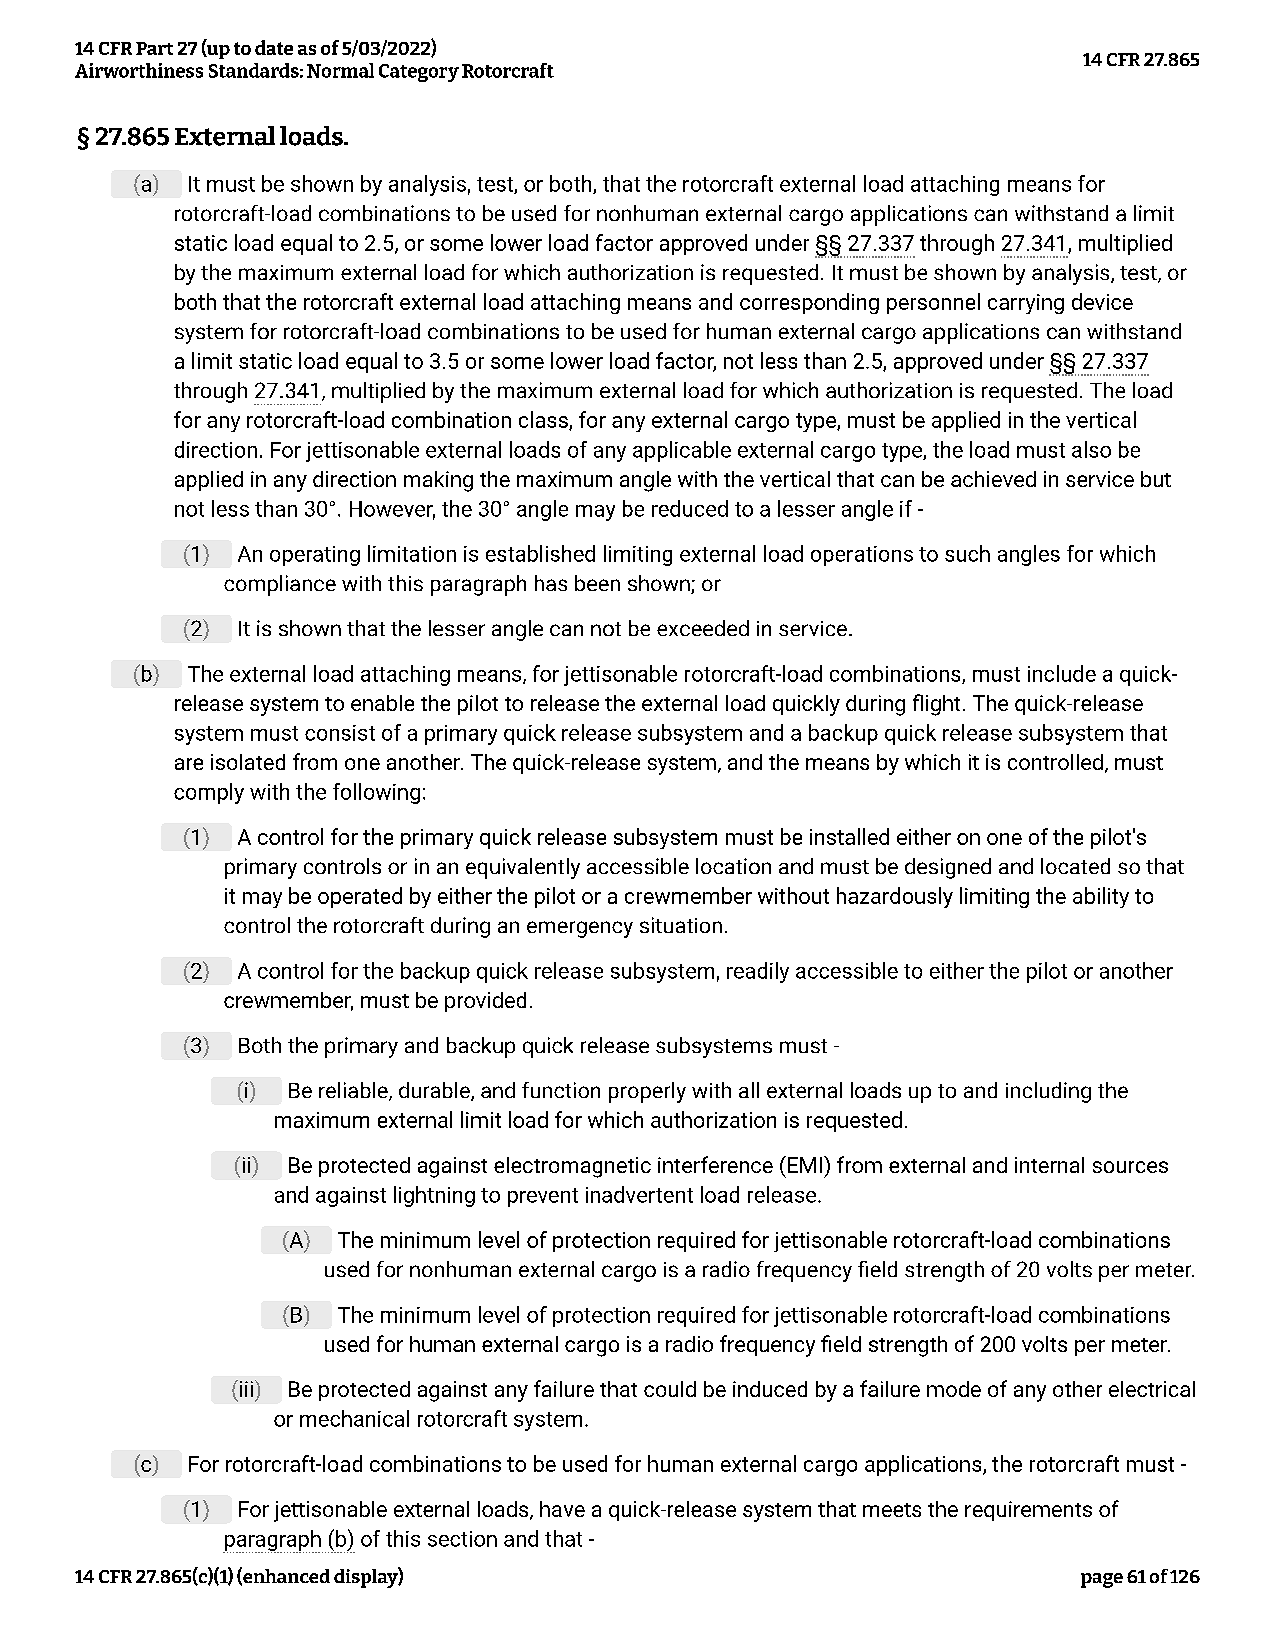 The image size is (1275, 1650). What do you see at coordinates (274, 47) in the screenshot?
I see `date` at bounding box center [274, 47].
